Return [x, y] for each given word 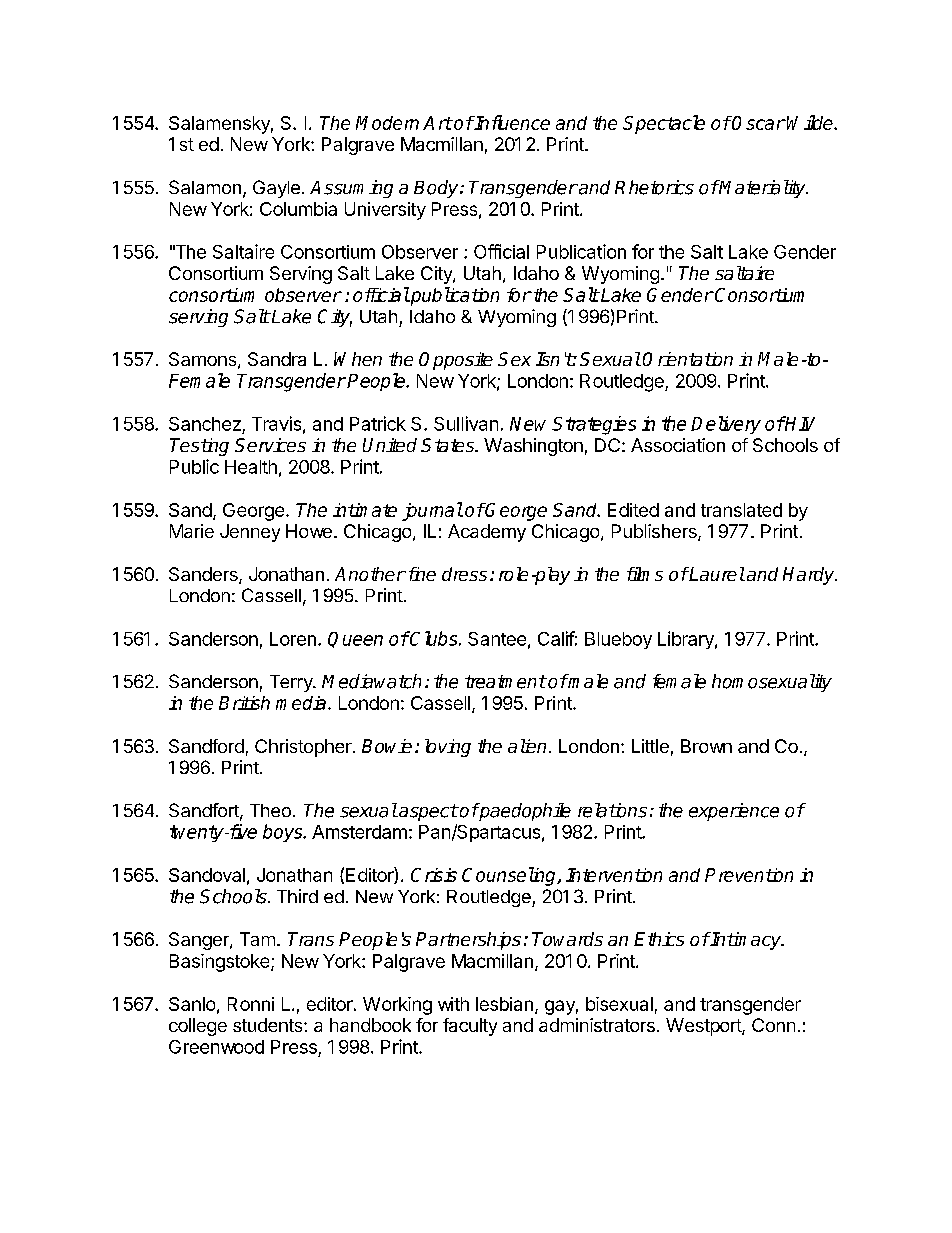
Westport [704, 1027]
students [269, 1025]
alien [527, 746]
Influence [511, 122]
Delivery [726, 425]
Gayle [276, 189]
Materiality [763, 189]
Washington [533, 447]
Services [270, 445]
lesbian [504, 1004]
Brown [706, 746]
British [244, 703]
